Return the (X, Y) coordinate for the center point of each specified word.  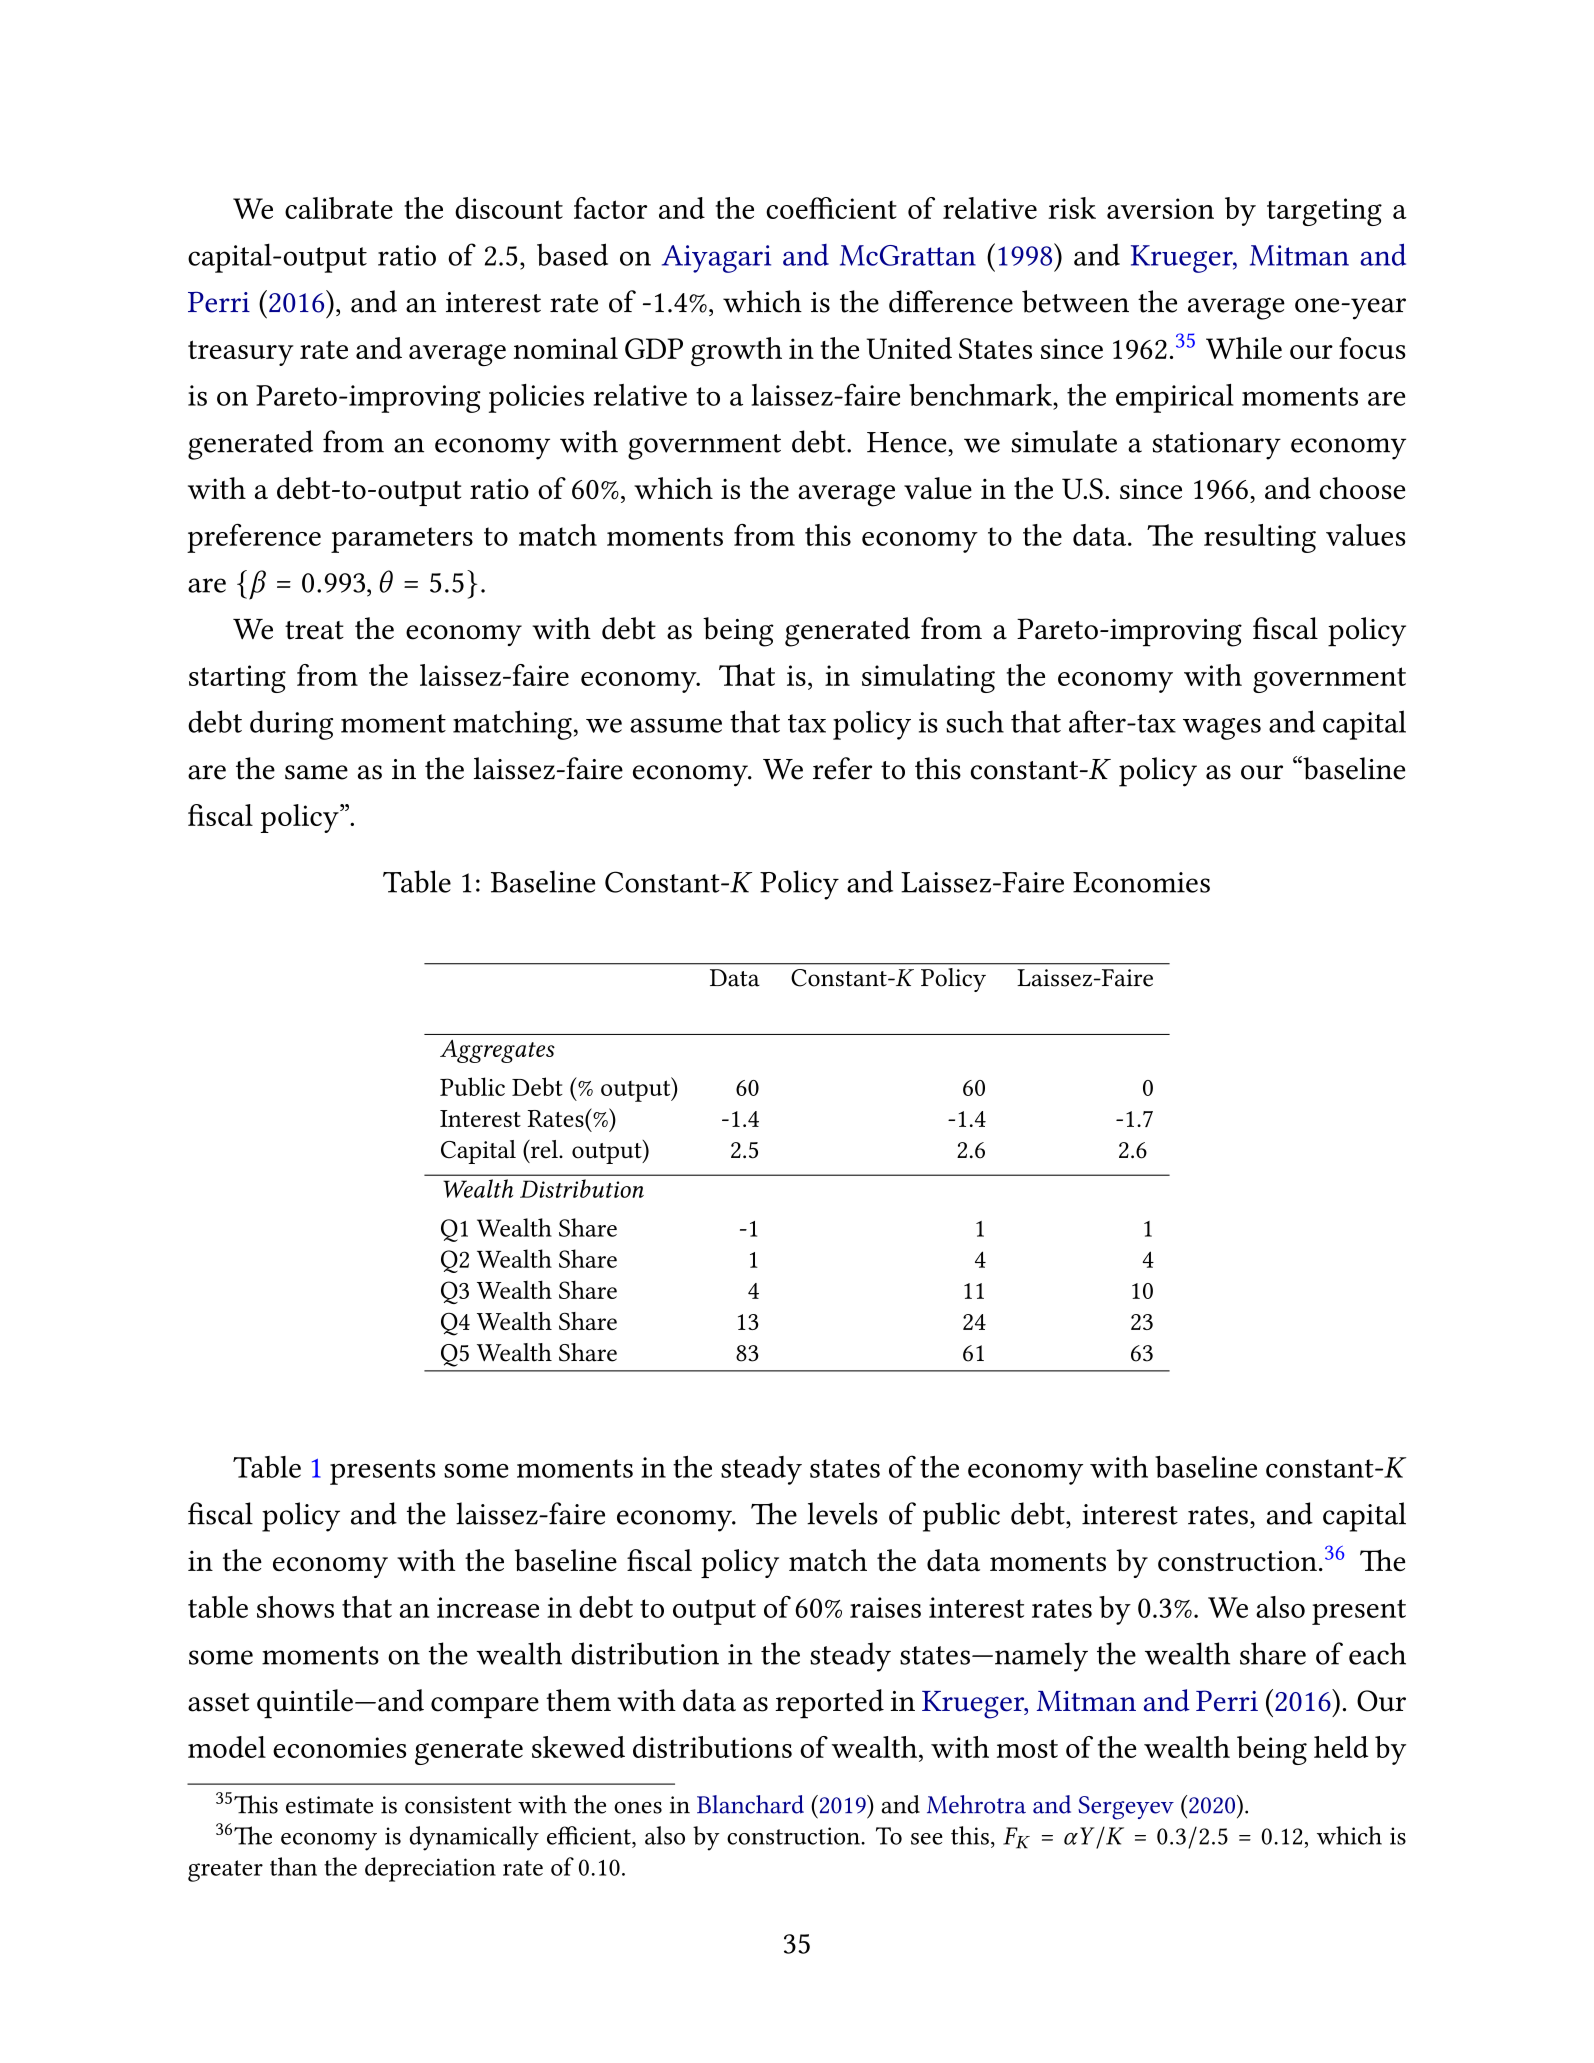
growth (736, 351)
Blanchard (750, 1804)
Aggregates (497, 1051)
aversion (1160, 208)
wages (1222, 729)
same (316, 772)
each (1377, 1653)
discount (509, 208)
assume (676, 725)
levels (842, 1513)
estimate (329, 1805)
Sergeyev (1126, 1808)
